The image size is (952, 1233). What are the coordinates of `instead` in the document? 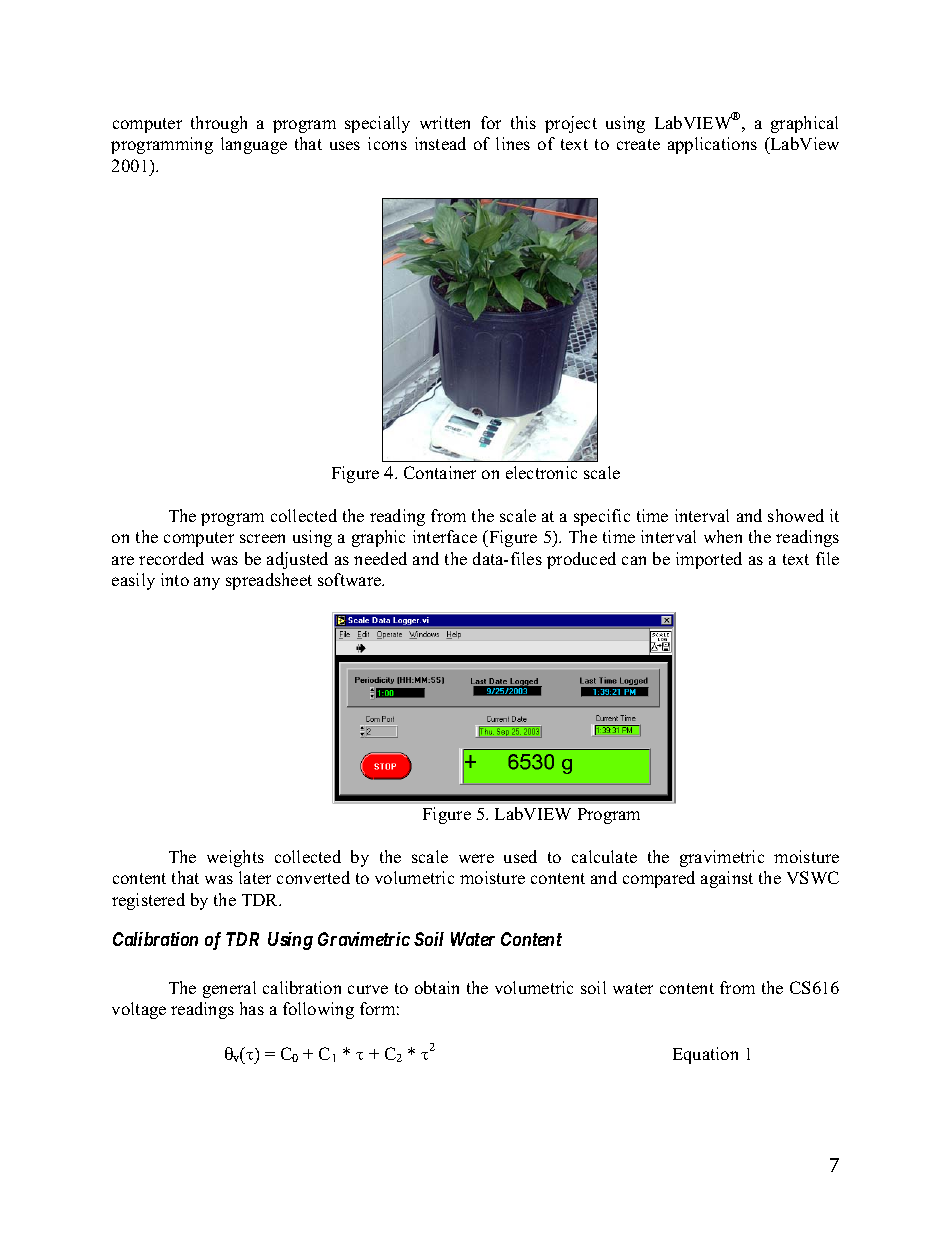 It's located at (440, 143).
